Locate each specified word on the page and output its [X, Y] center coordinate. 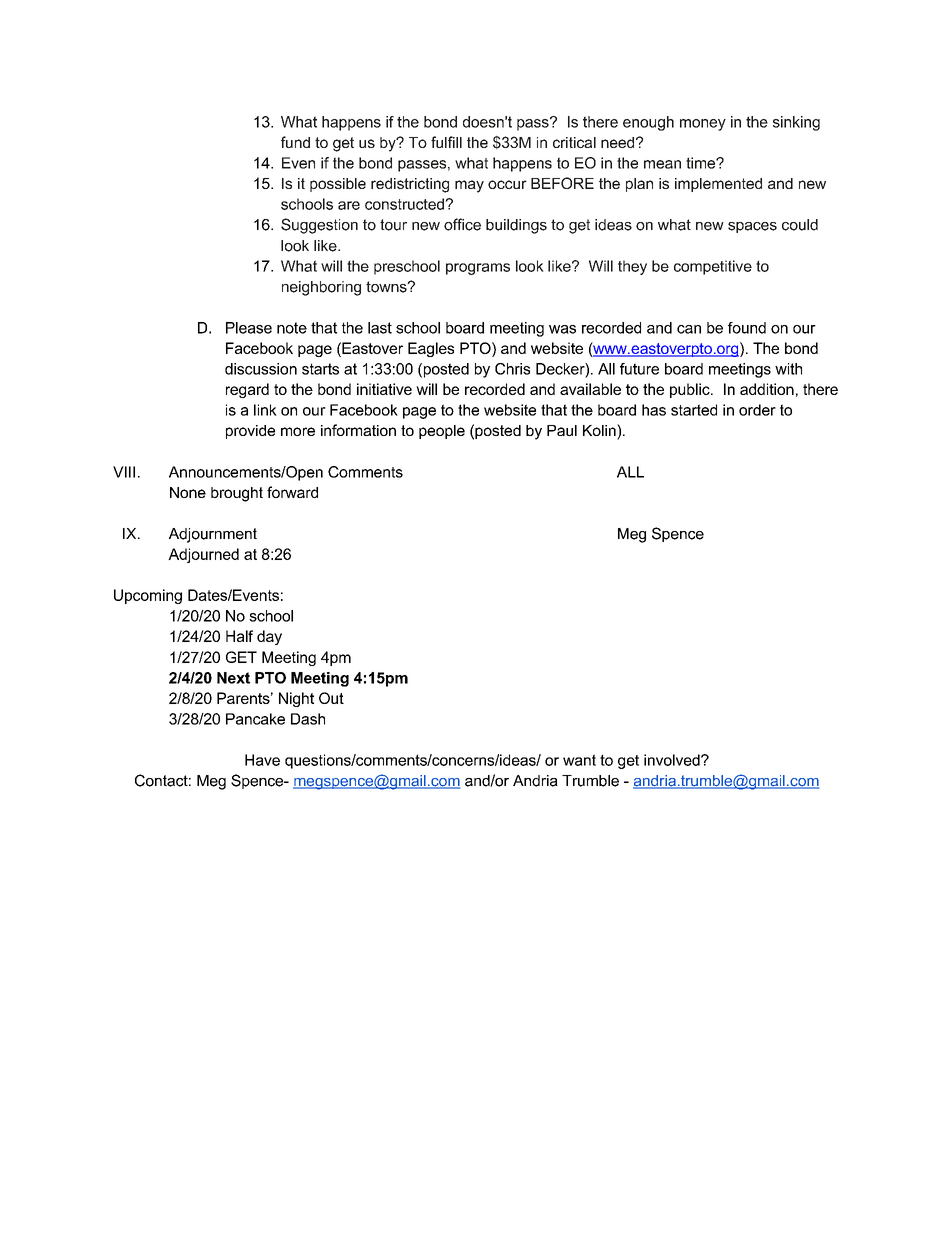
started [694, 410]
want [579, 760]
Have [262, 760]
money [703, 125]
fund [295, 142]
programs [478, 269]
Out [331, 698]
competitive [713, 267]
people [442, 432]
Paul [562, 430]
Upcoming [148, 596]
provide [250, 432]
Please [249, 328]
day [269, 637]
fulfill [446, 142]
